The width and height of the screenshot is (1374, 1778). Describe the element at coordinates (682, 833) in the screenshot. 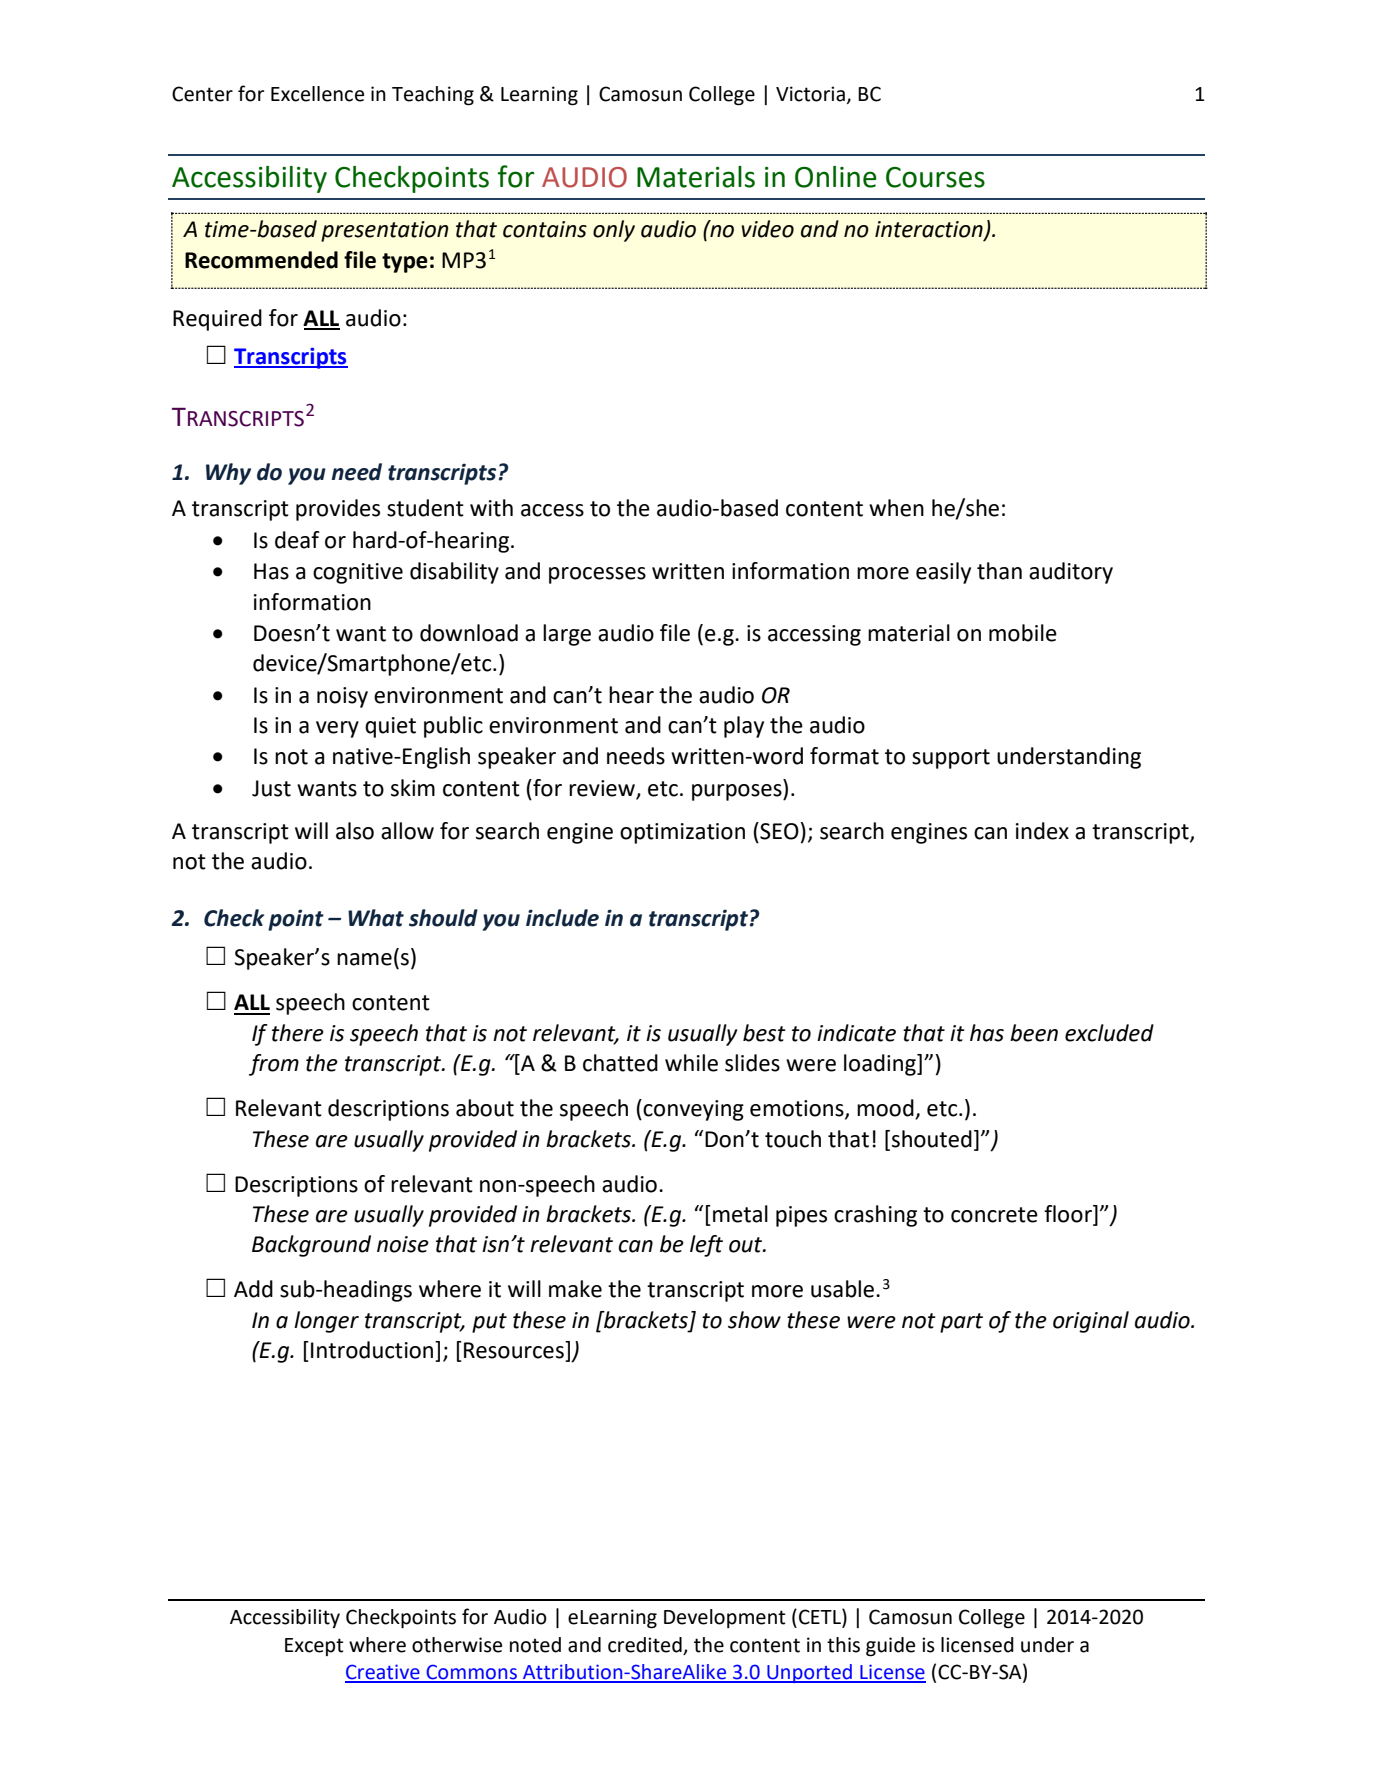

I see `optimization` at that location.
